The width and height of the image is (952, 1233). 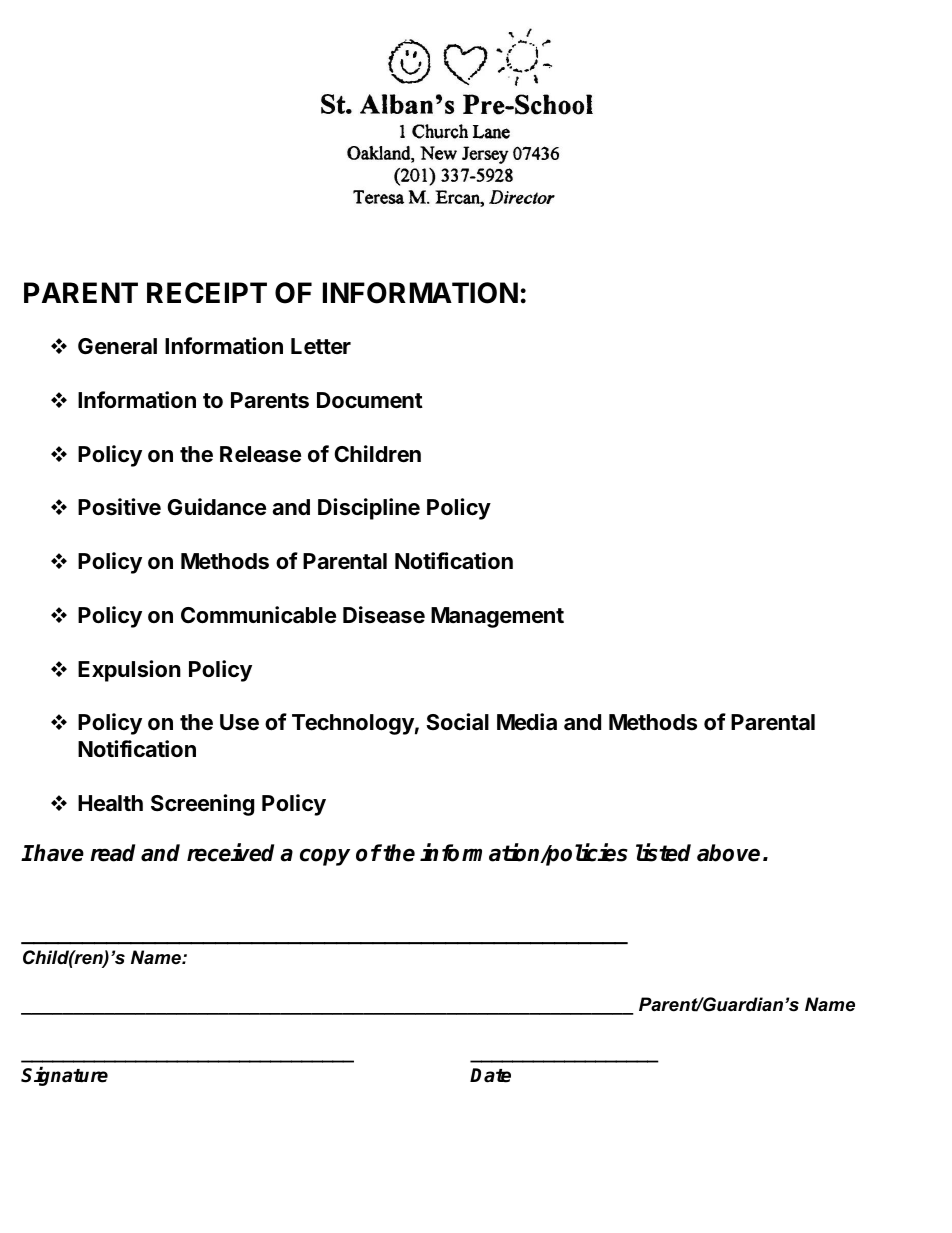 I want to click on above, so click(x=728, y=853).
